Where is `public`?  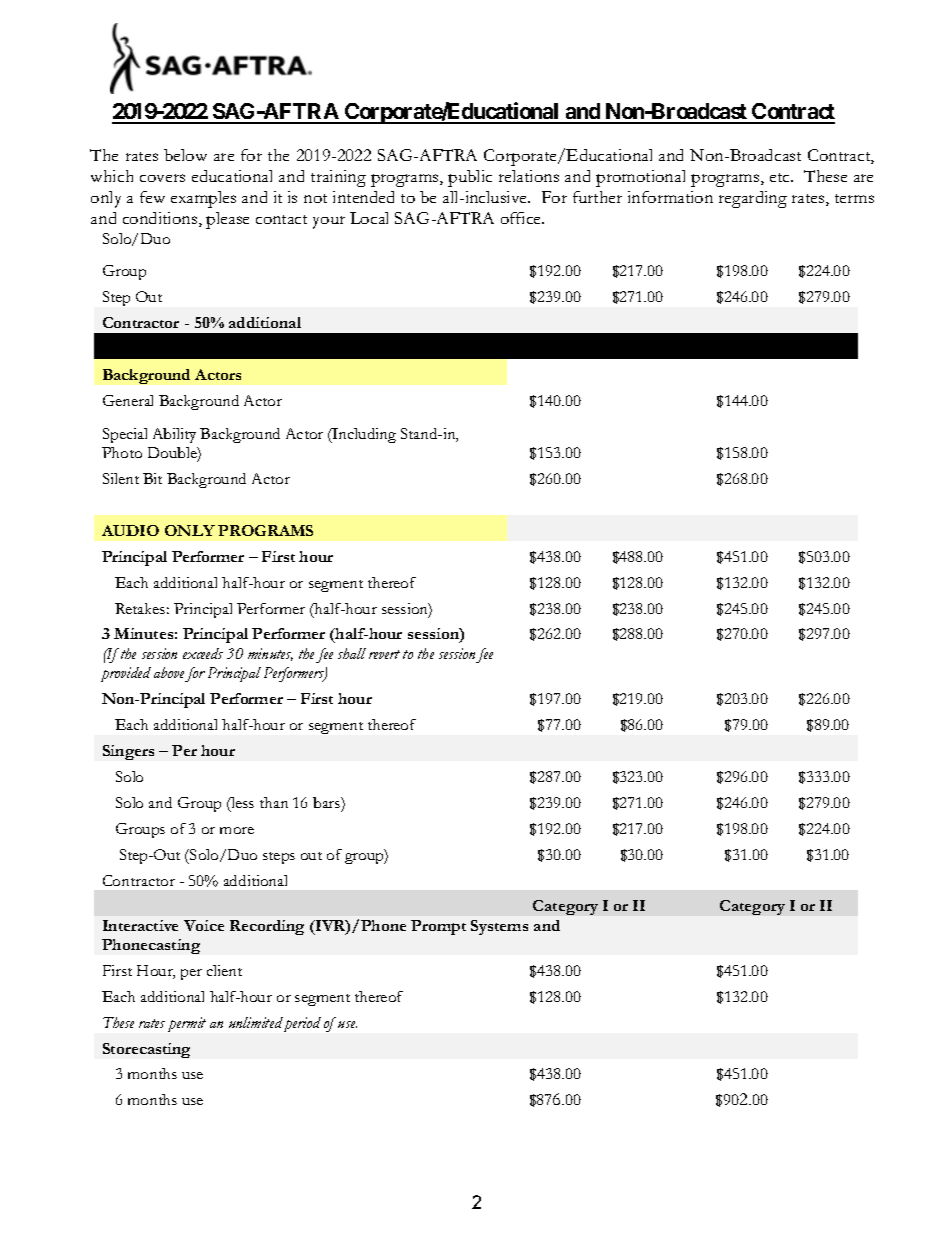
public is located at coordinates (470, 178).
